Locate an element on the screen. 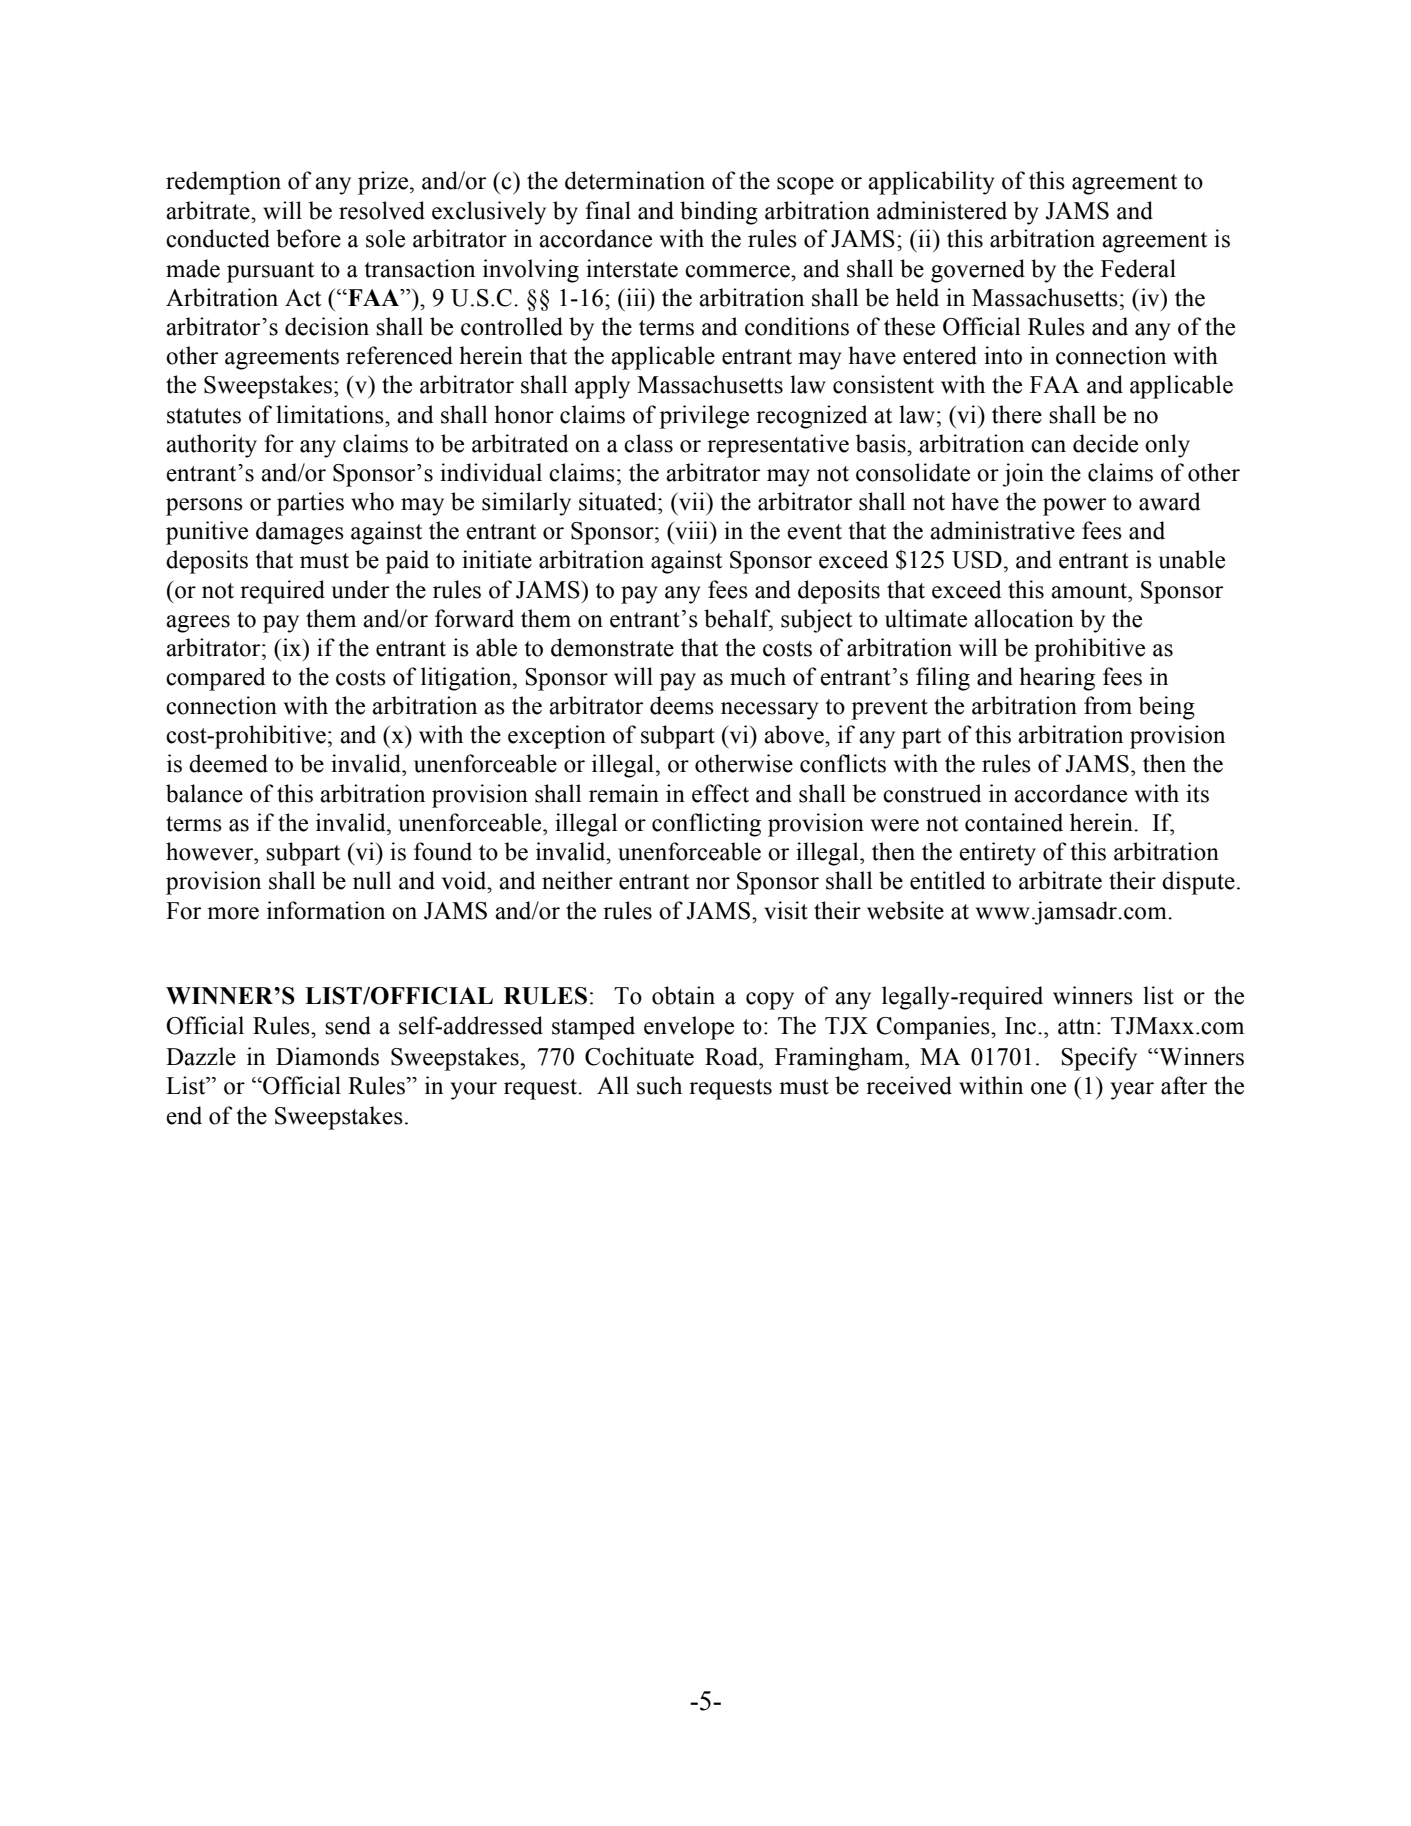 Image resolution: width=1411 pixels, height=1826 pixels. administered is located at coordinates (942, 210).
